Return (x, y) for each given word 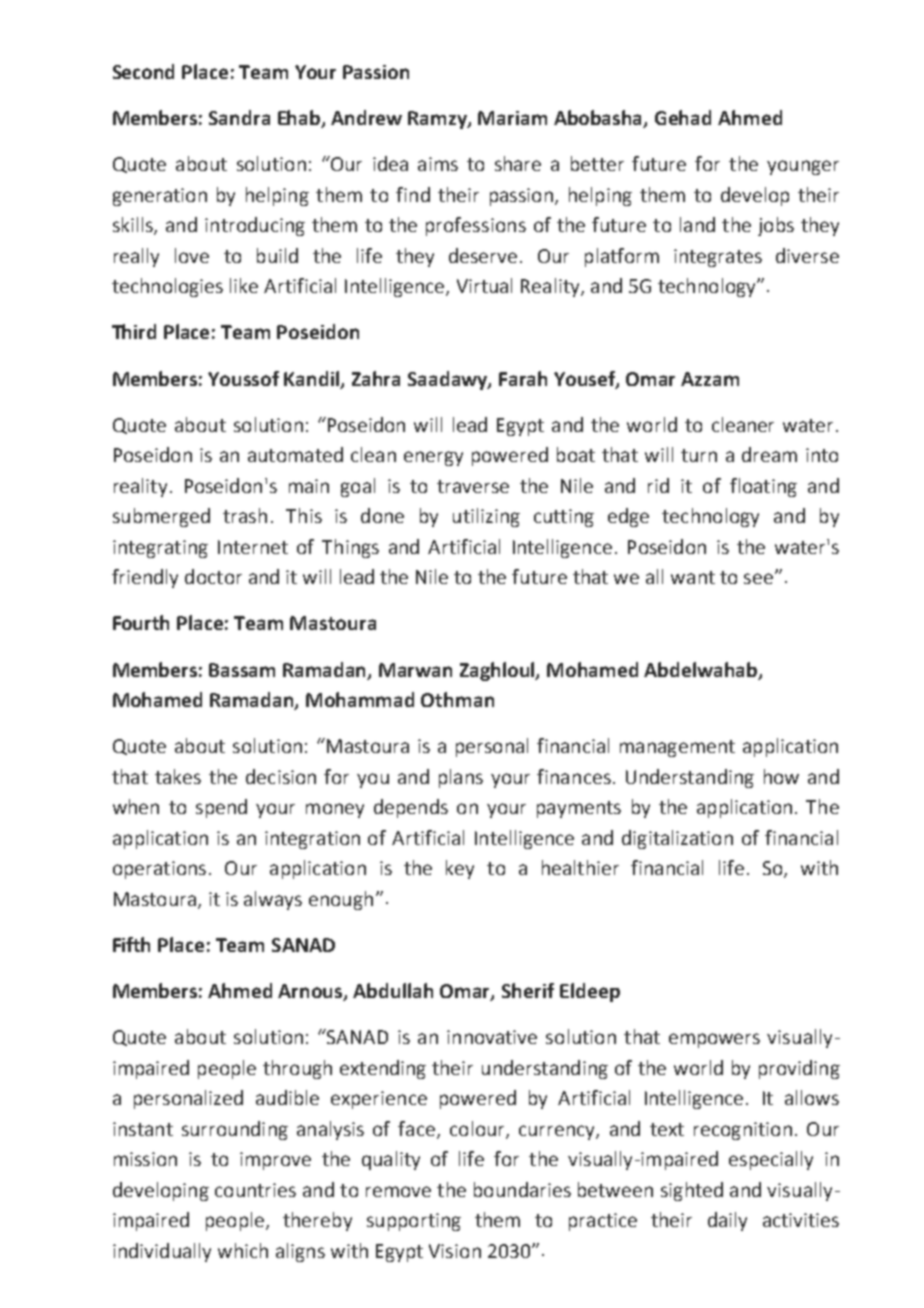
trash (245, 515)
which (243, 1250)
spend (221, 808)
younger (803, 167)
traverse (473, 486)
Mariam (512, 118)
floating (763, 487)
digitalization (677, 839)
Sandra (239, 117)
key (460, 869)
